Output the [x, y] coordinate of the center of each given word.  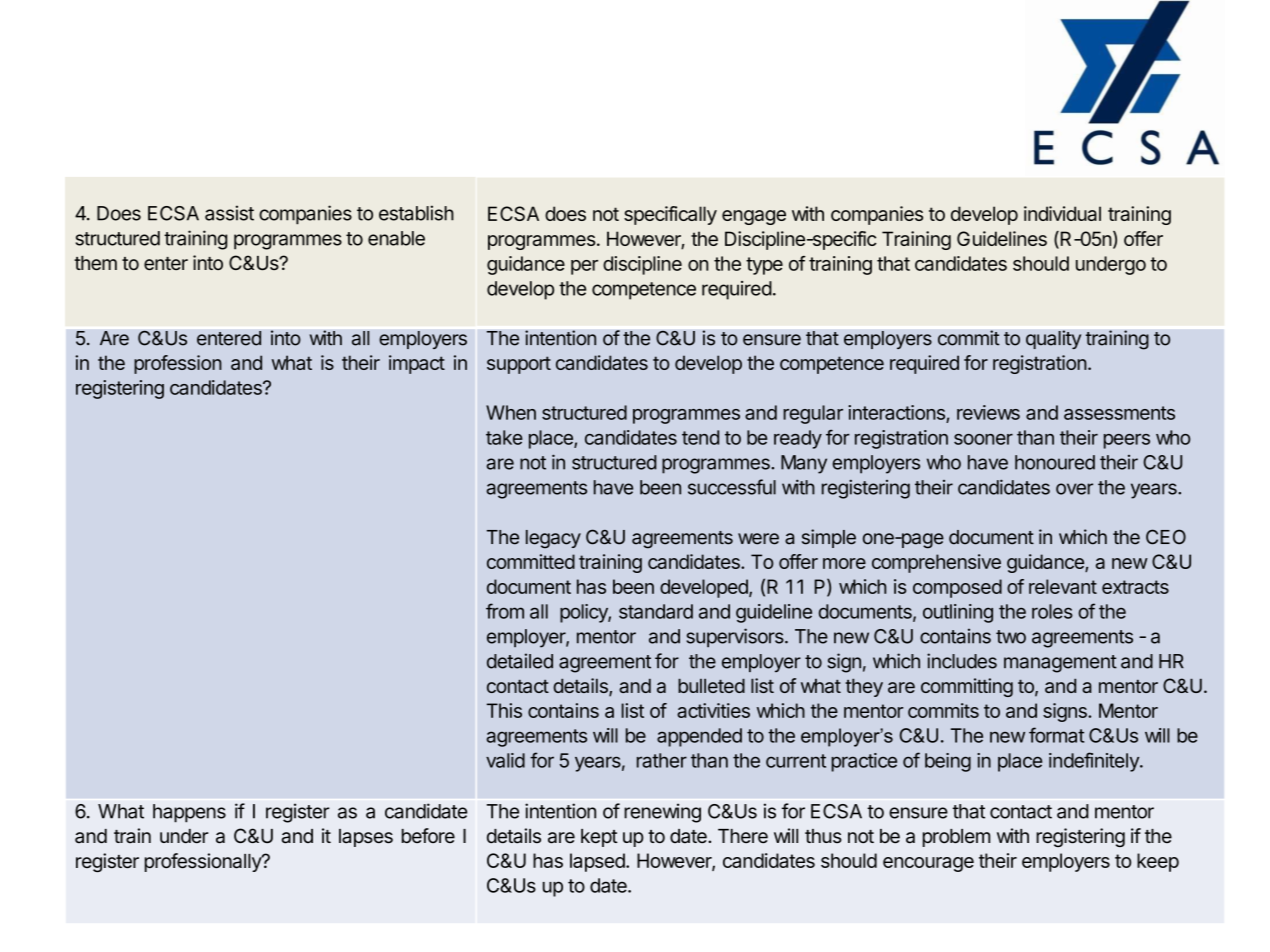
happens [189, 813]
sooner [983, 439]
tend [700, 437]
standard [656, 611]
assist [229, 213]
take [504, 437]
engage [754, 217]
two [1011, 637]
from [505, 611]
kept [599, 838]
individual [1062, 213]
